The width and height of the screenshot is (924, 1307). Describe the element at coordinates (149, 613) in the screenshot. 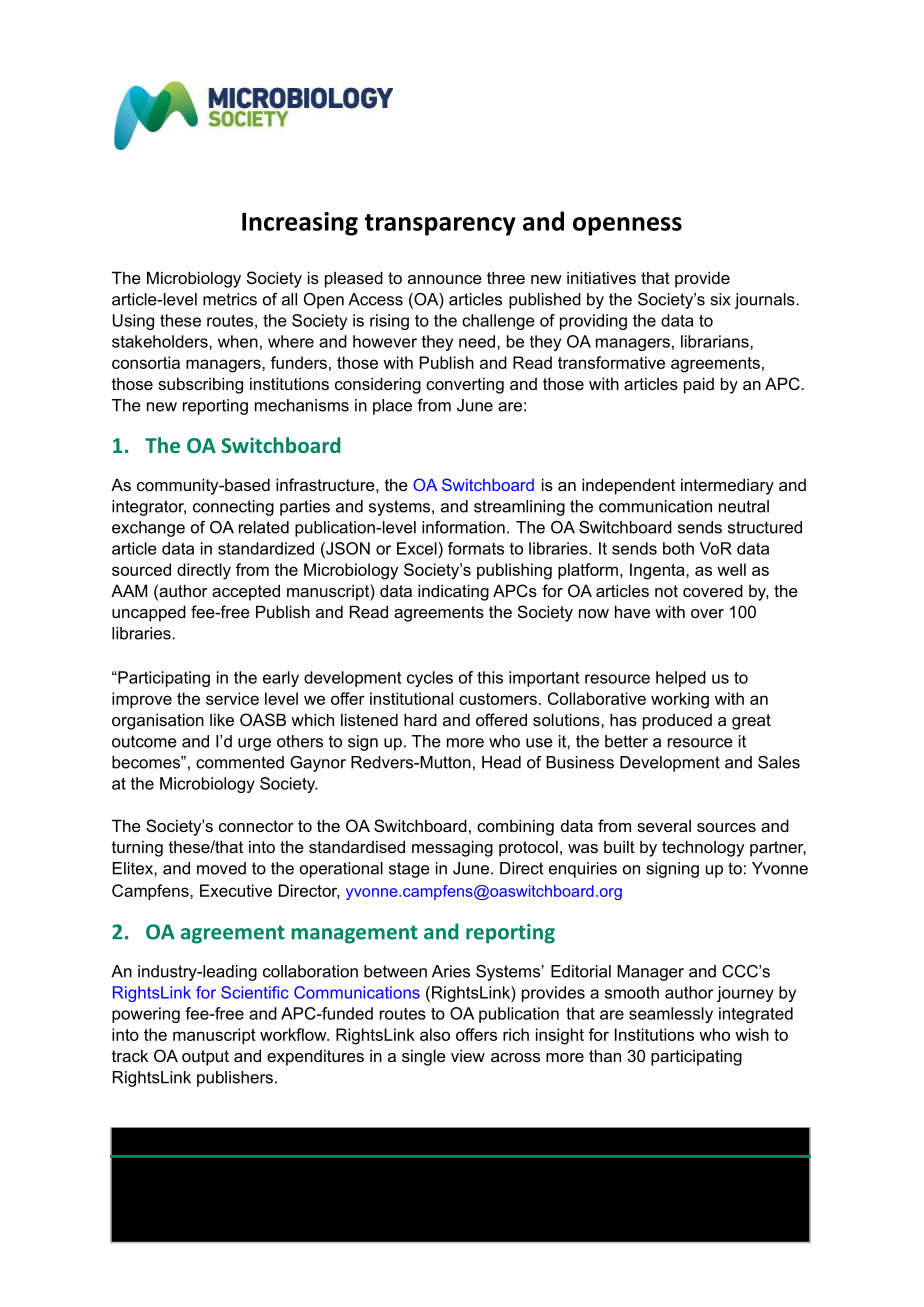

I see `uncapped` at that location.
